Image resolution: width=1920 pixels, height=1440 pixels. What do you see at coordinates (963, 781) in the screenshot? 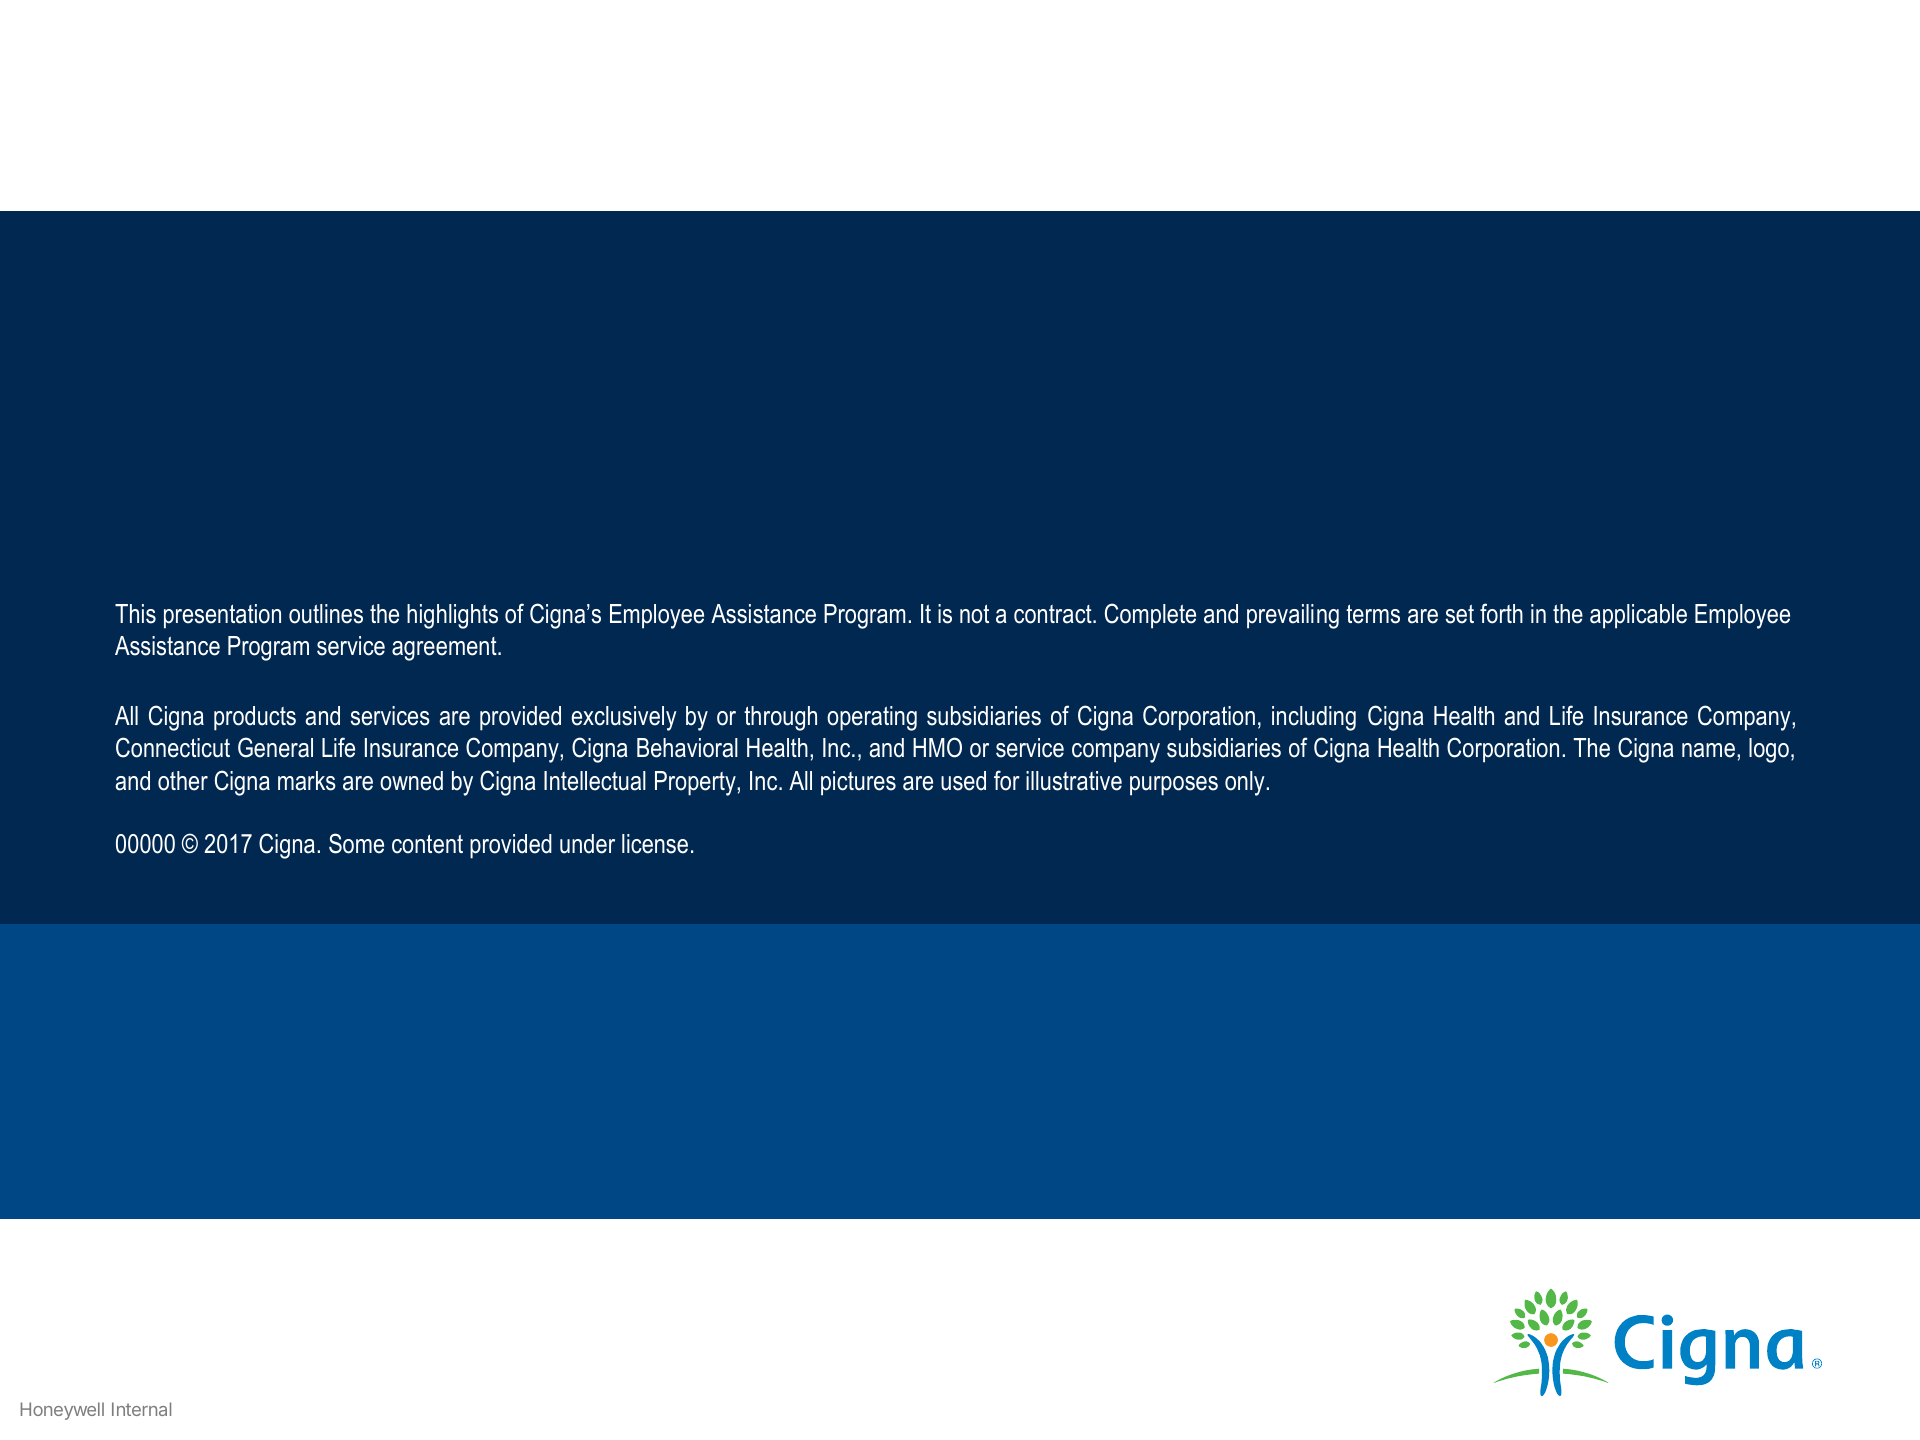
I see `used` at bounding box center [963, 781].
